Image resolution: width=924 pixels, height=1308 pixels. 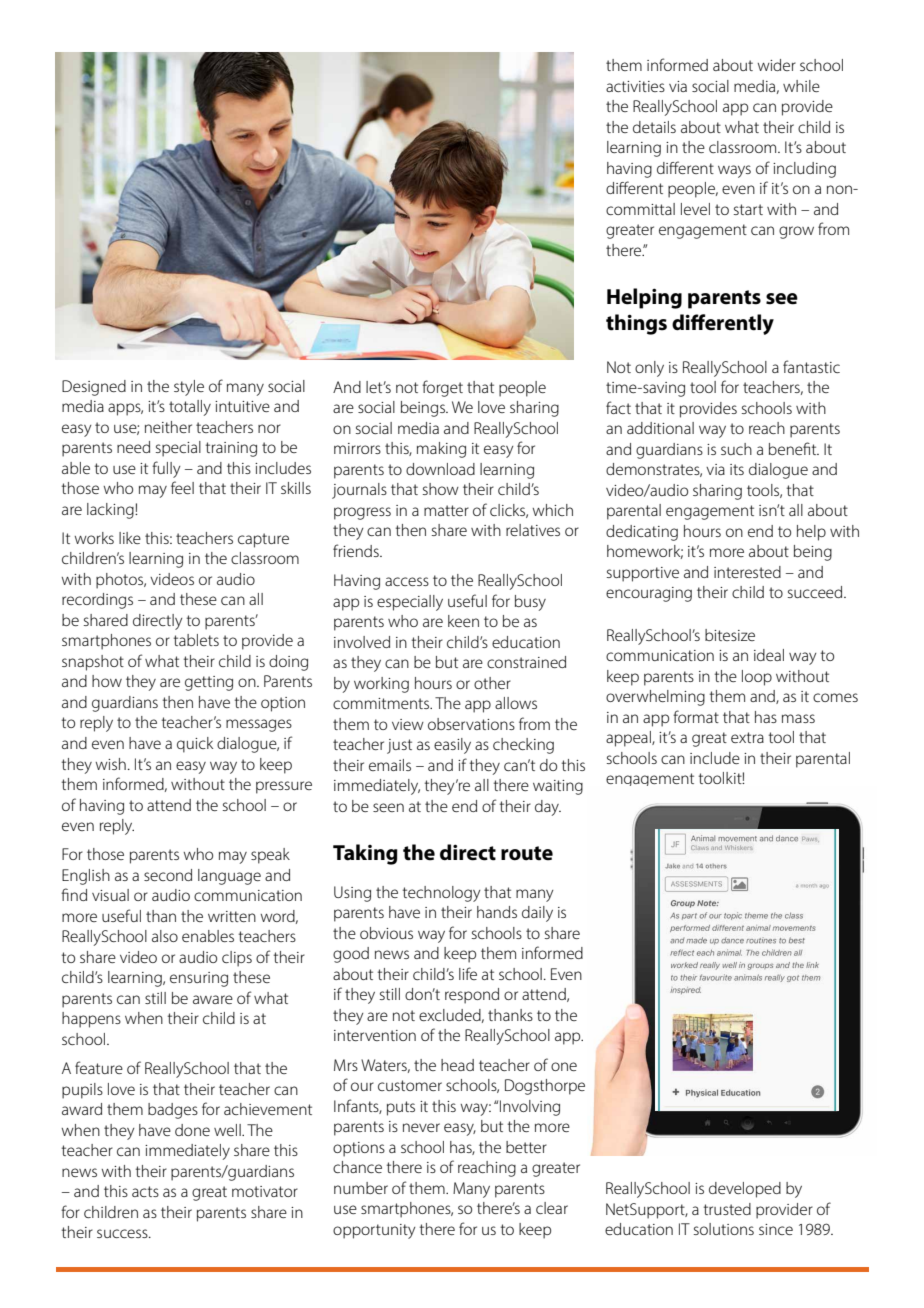 I want to click on forget, so click(x=442, y=388).
